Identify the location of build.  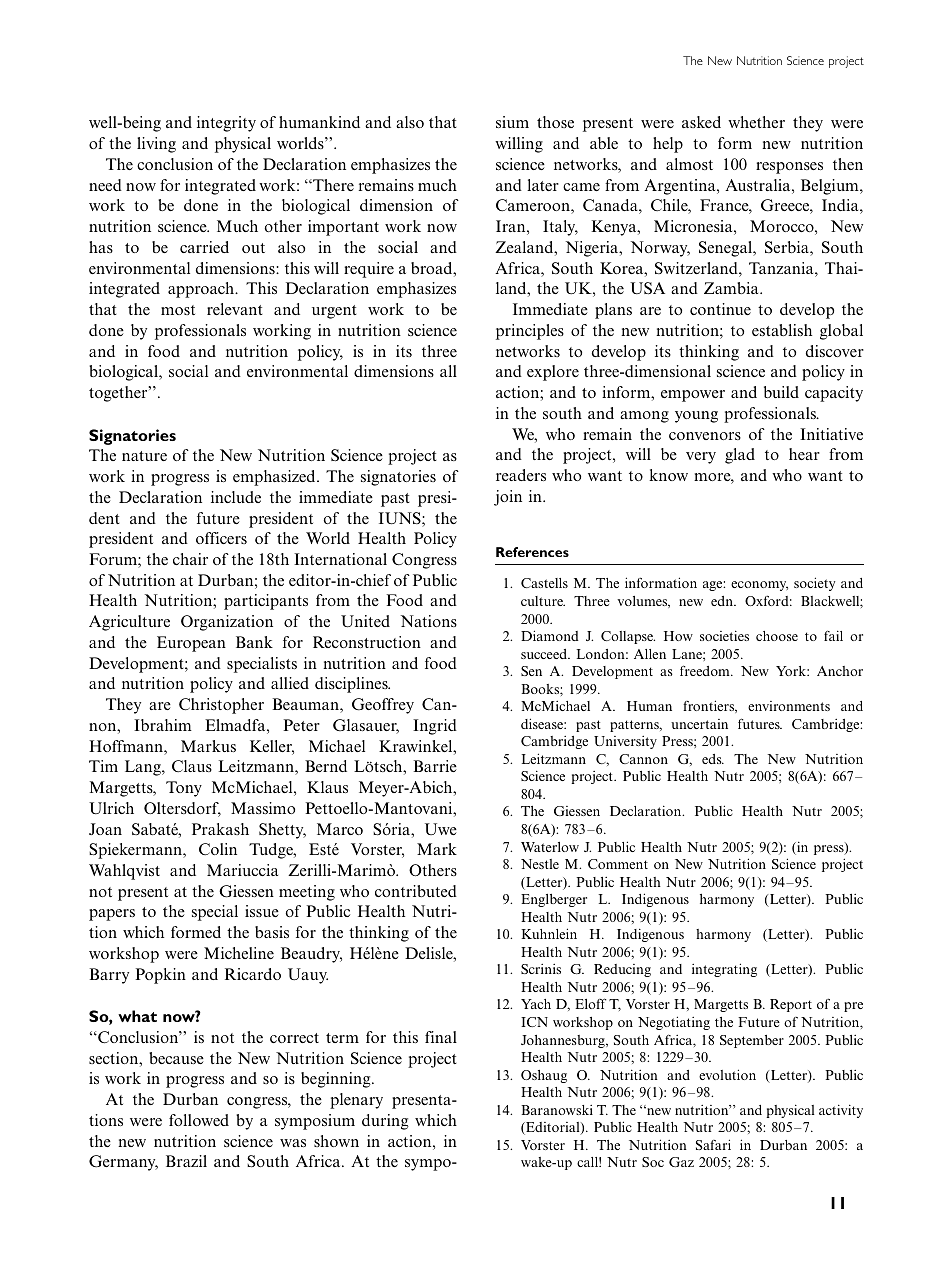
(781, 392).
